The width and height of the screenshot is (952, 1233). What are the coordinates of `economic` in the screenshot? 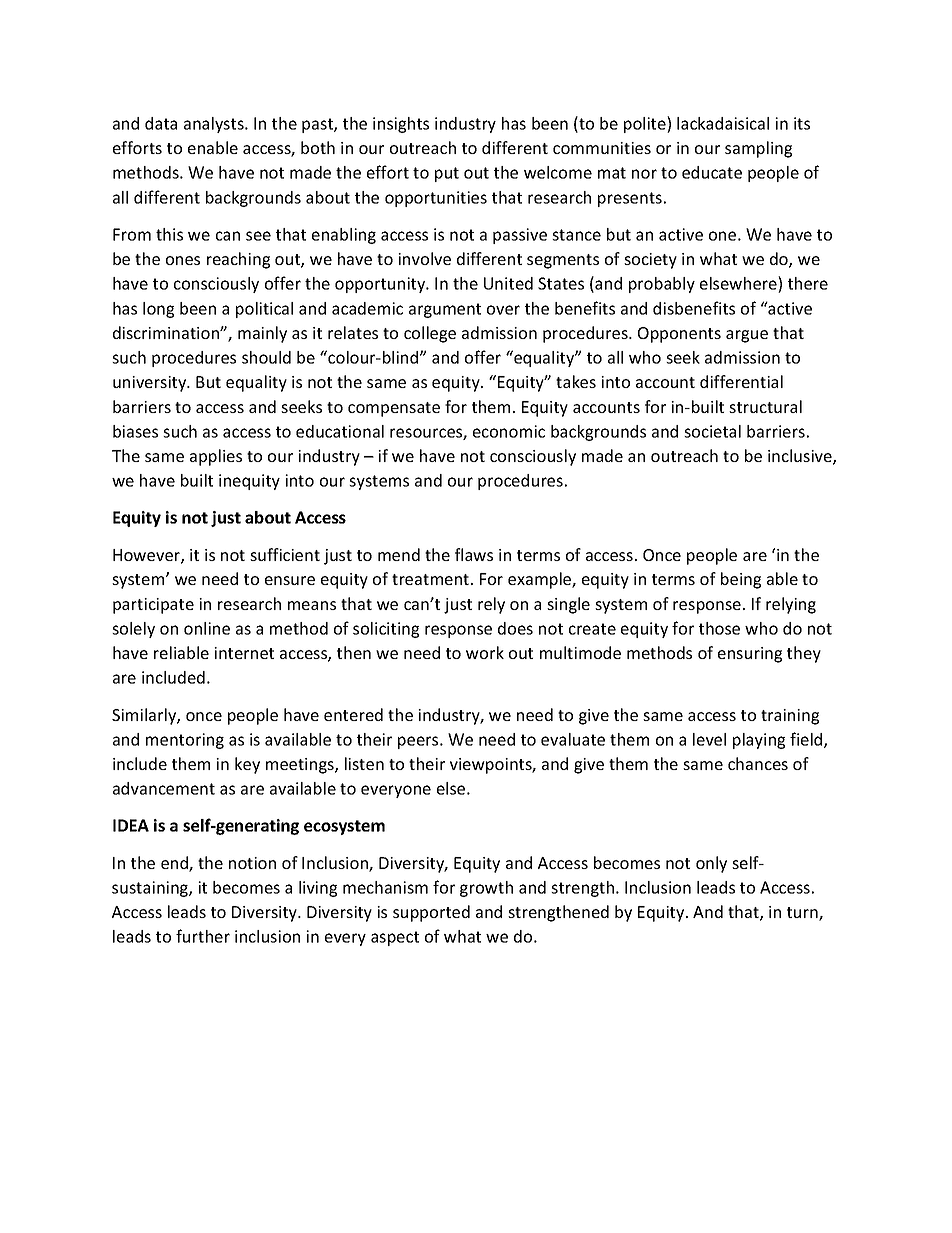 It's located at (509, 431).
